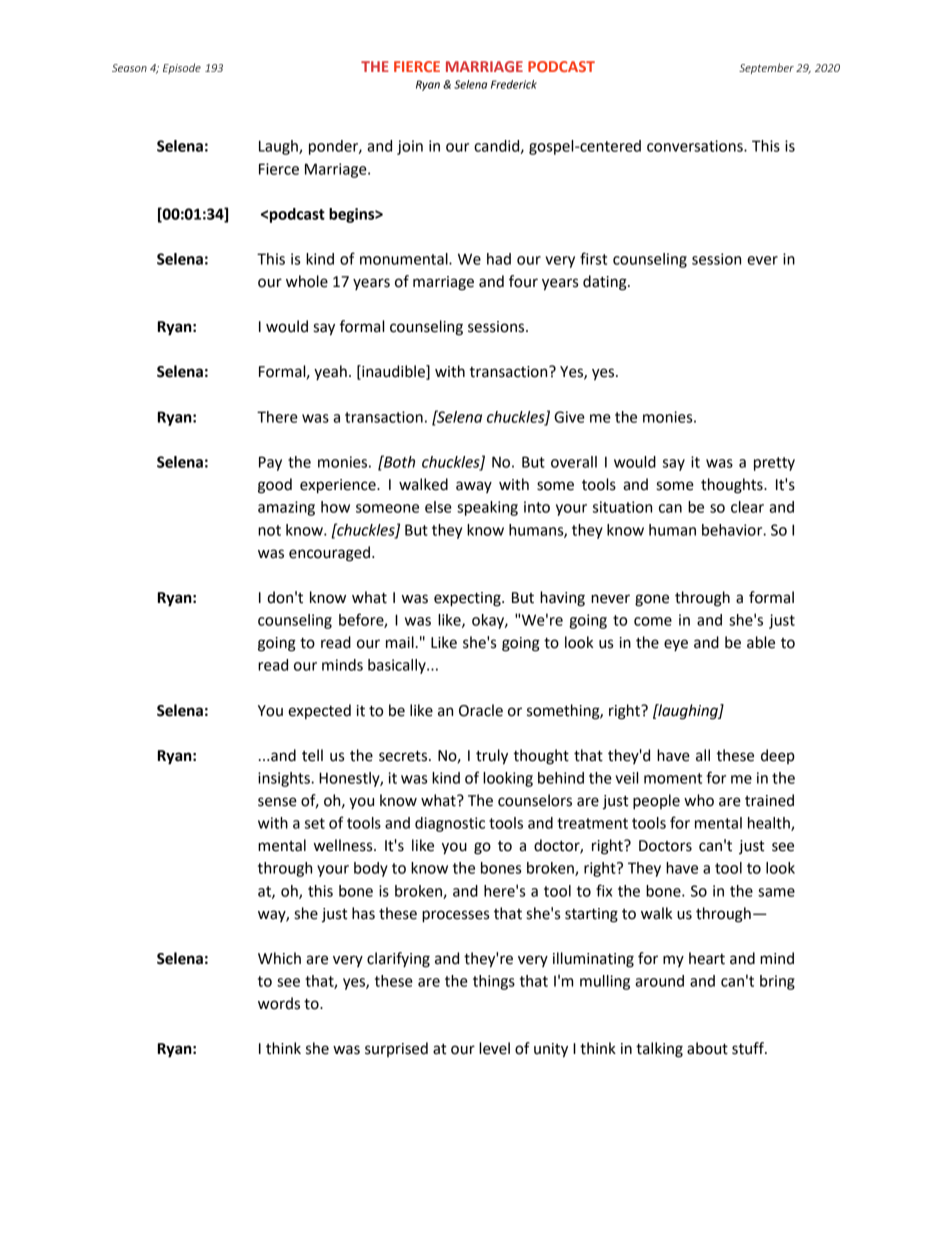 The height and width of the screenshot is (1233, 952). What do you see at coordinates (468, 599) in the screenshot?
I see `expecting` at bounding box center [468, 599].
